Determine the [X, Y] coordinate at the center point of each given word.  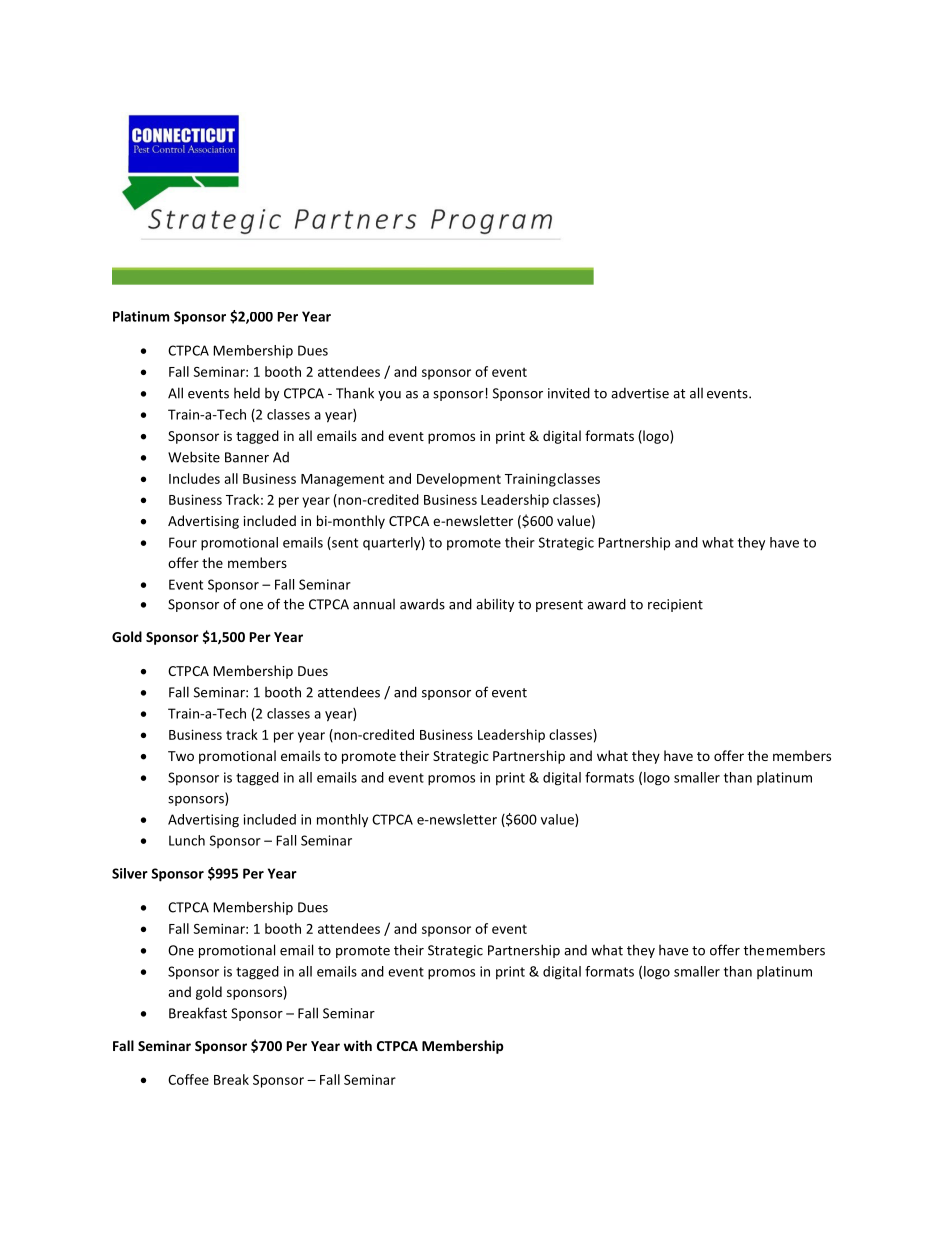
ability [495, 605]
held [247, 393]
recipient [675, 605]
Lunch [187, 840]
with [358, 1045]
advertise [640, 393]
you [389, 396]
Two [181, 756]
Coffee [188, 1079]
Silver [130, 873]
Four [183, 542]
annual [374, 604]
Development [459, 480]
